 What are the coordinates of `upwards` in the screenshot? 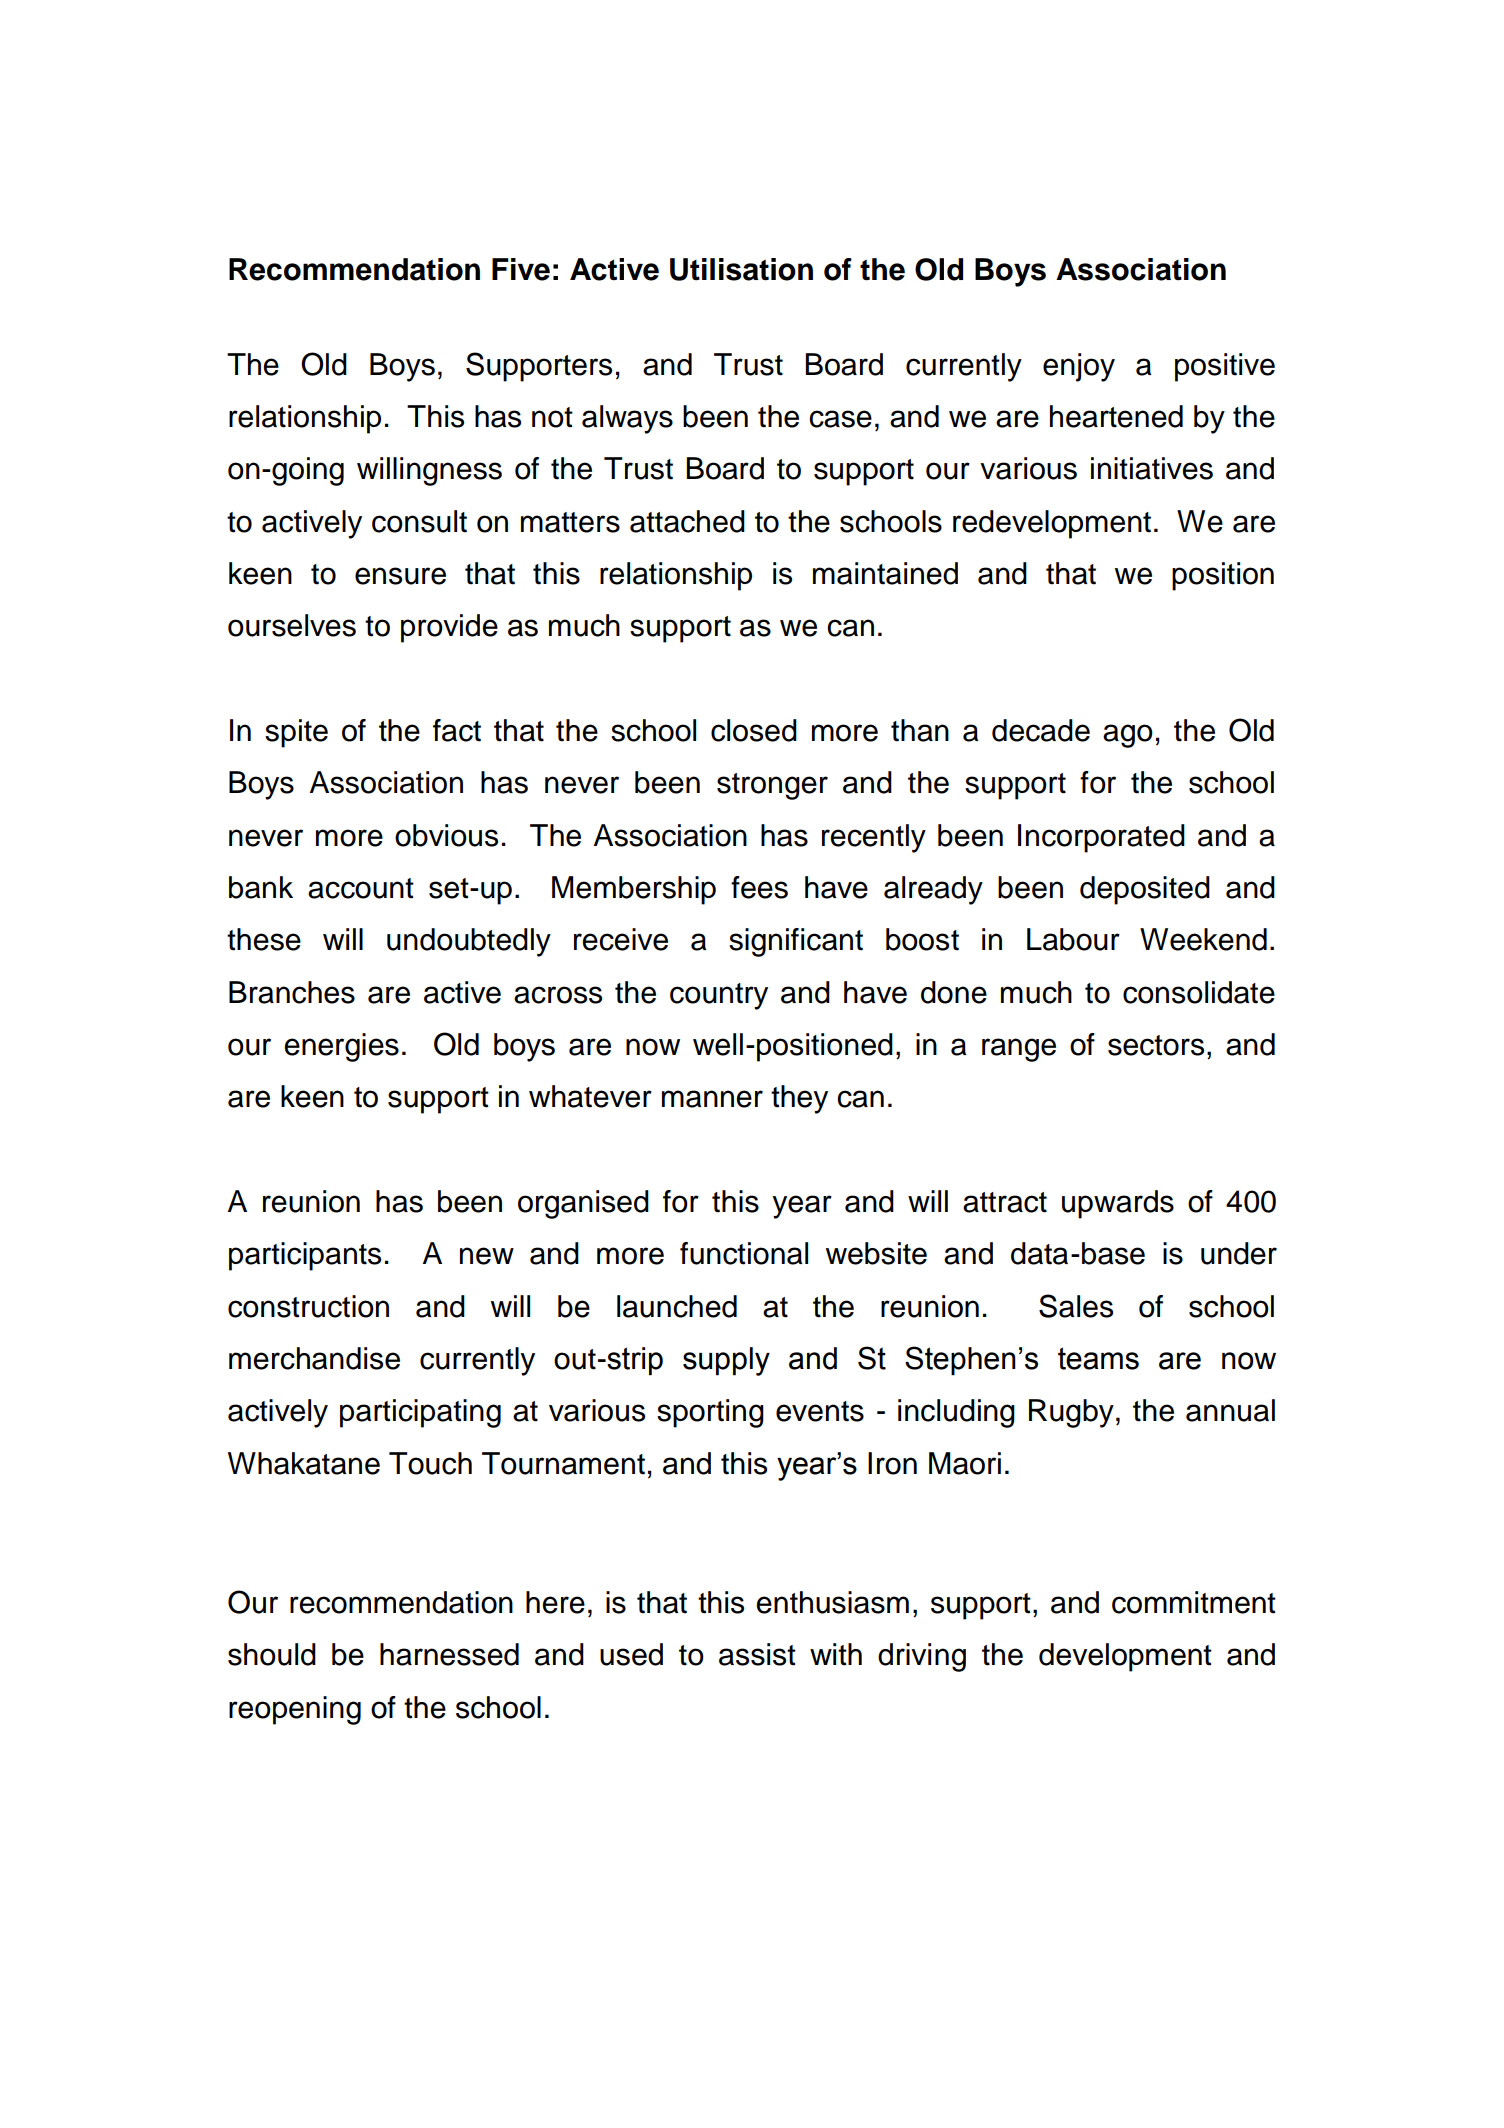 It's located at (1118, 1204).
